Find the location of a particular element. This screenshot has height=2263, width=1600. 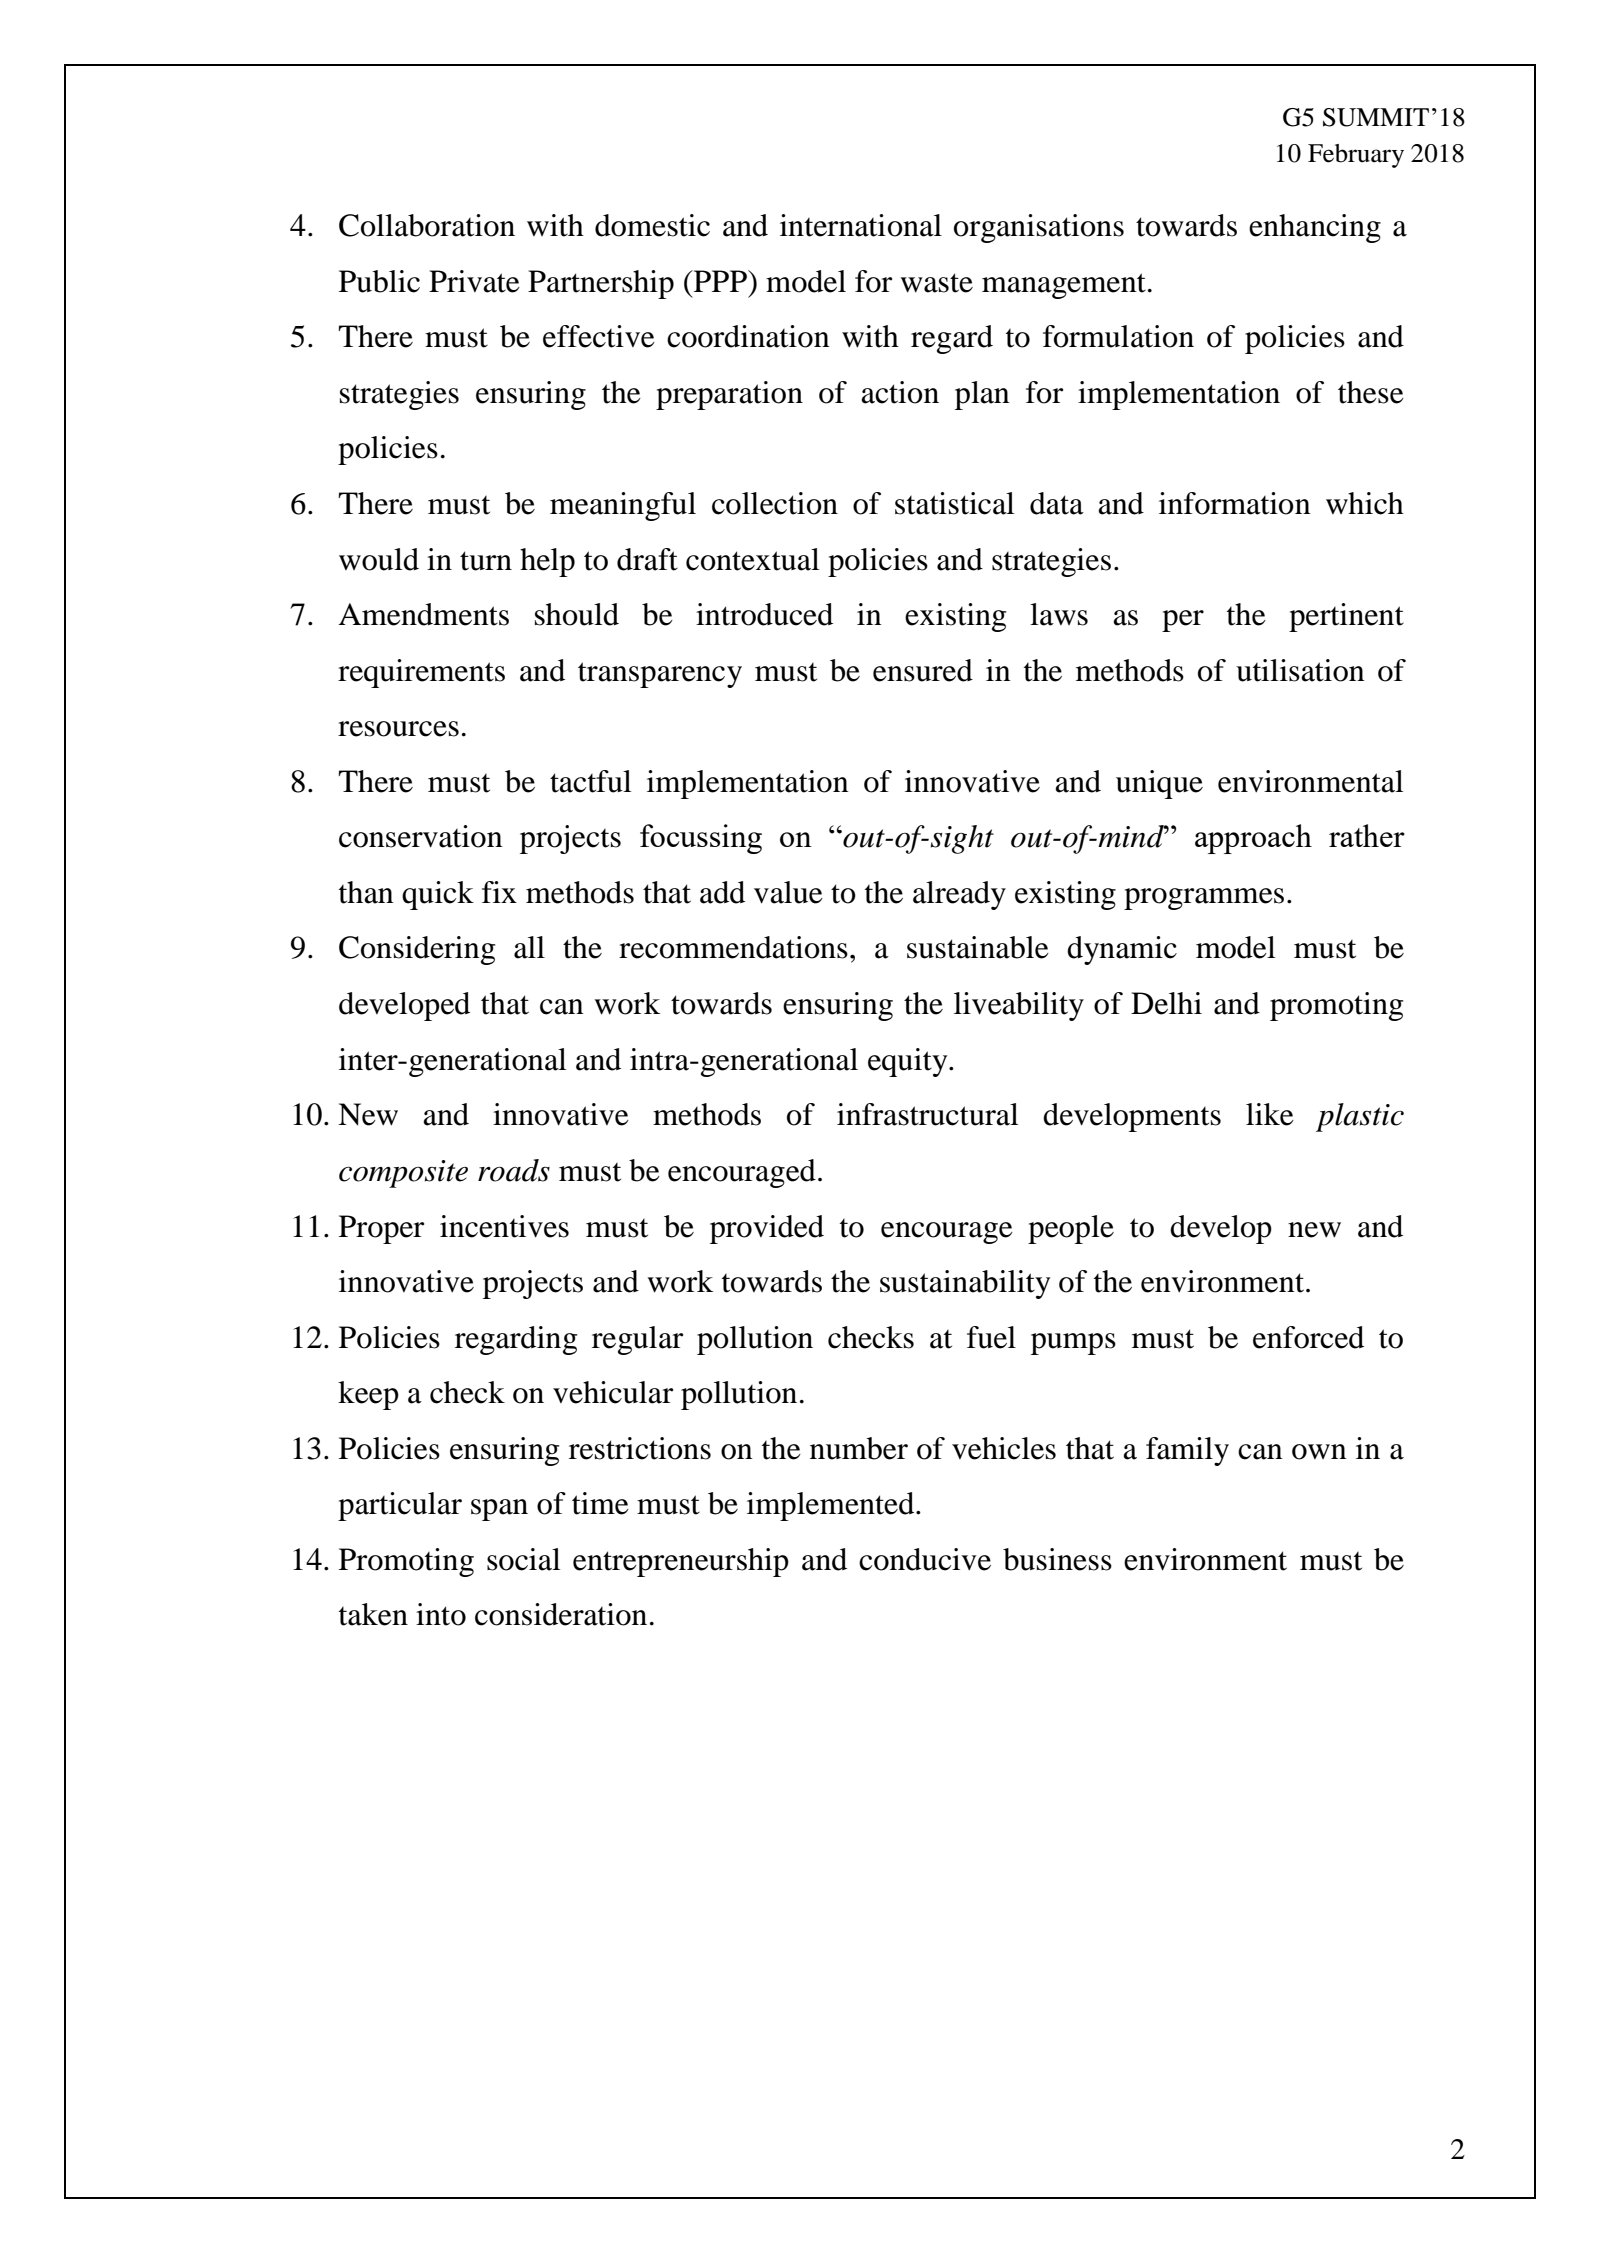

enhancing is located at coordinates (1315, 228).
